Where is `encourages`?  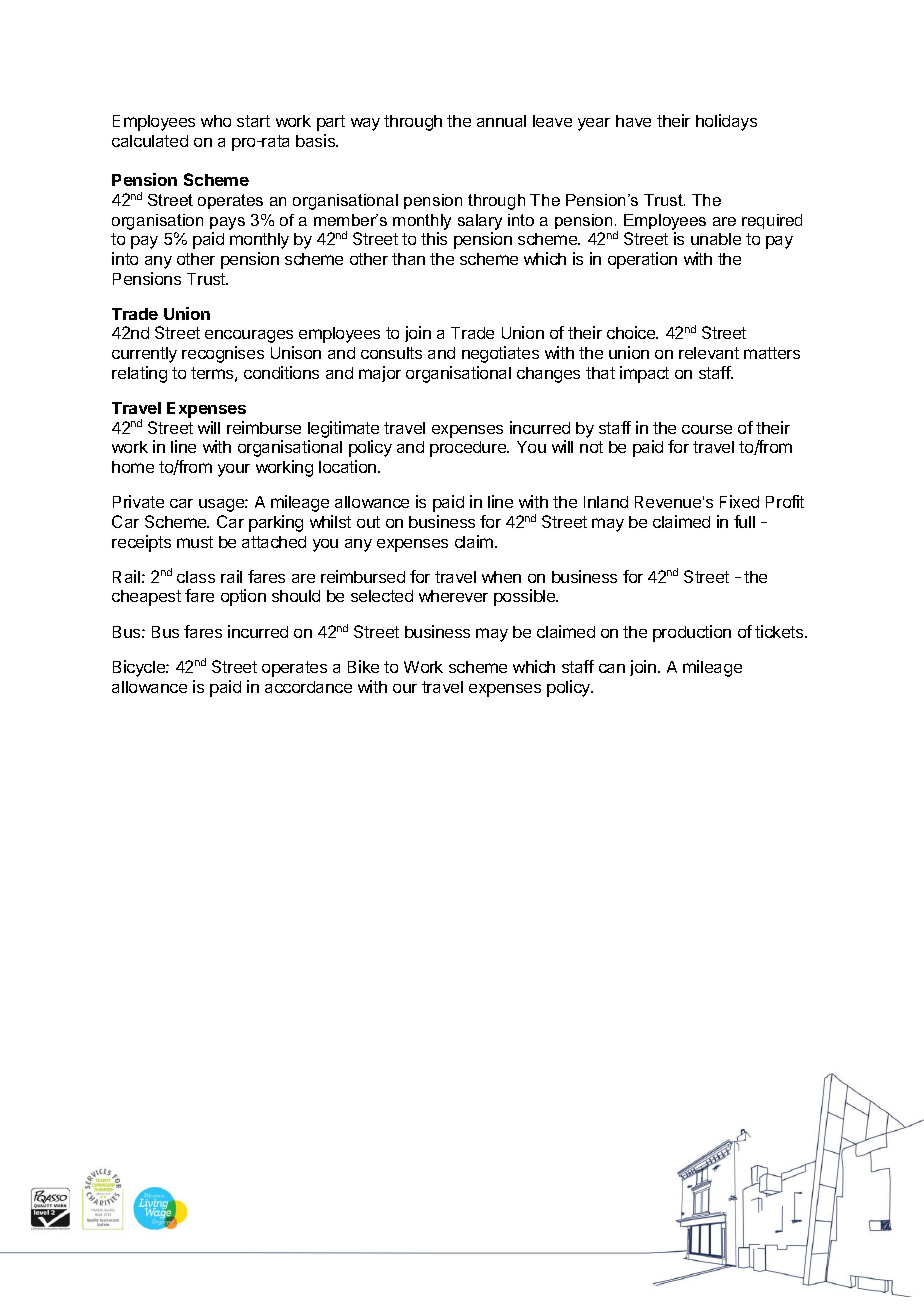
encourages is located at coordinates (249, 336).
